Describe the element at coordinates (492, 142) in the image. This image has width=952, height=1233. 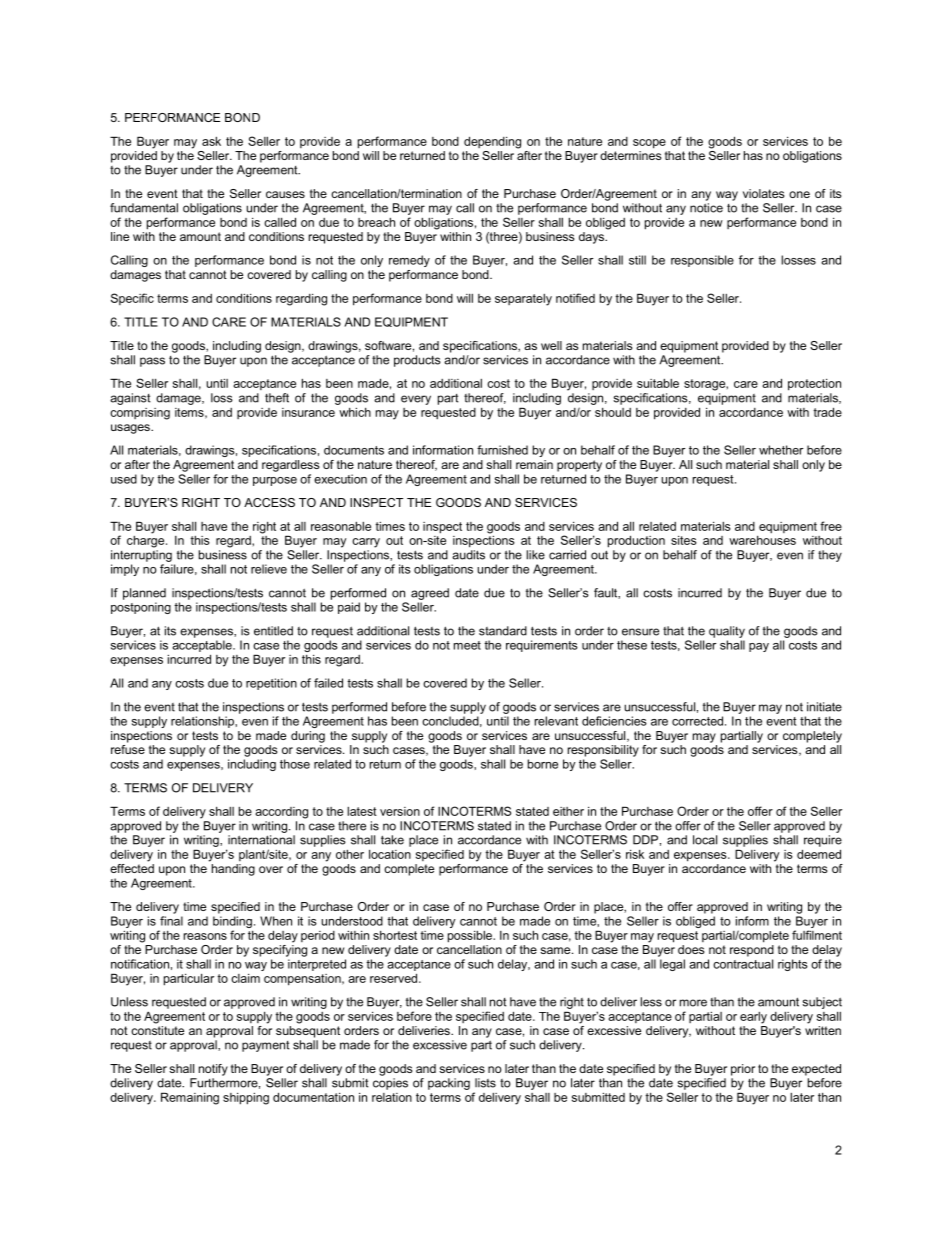
I see `depending` at that location.
